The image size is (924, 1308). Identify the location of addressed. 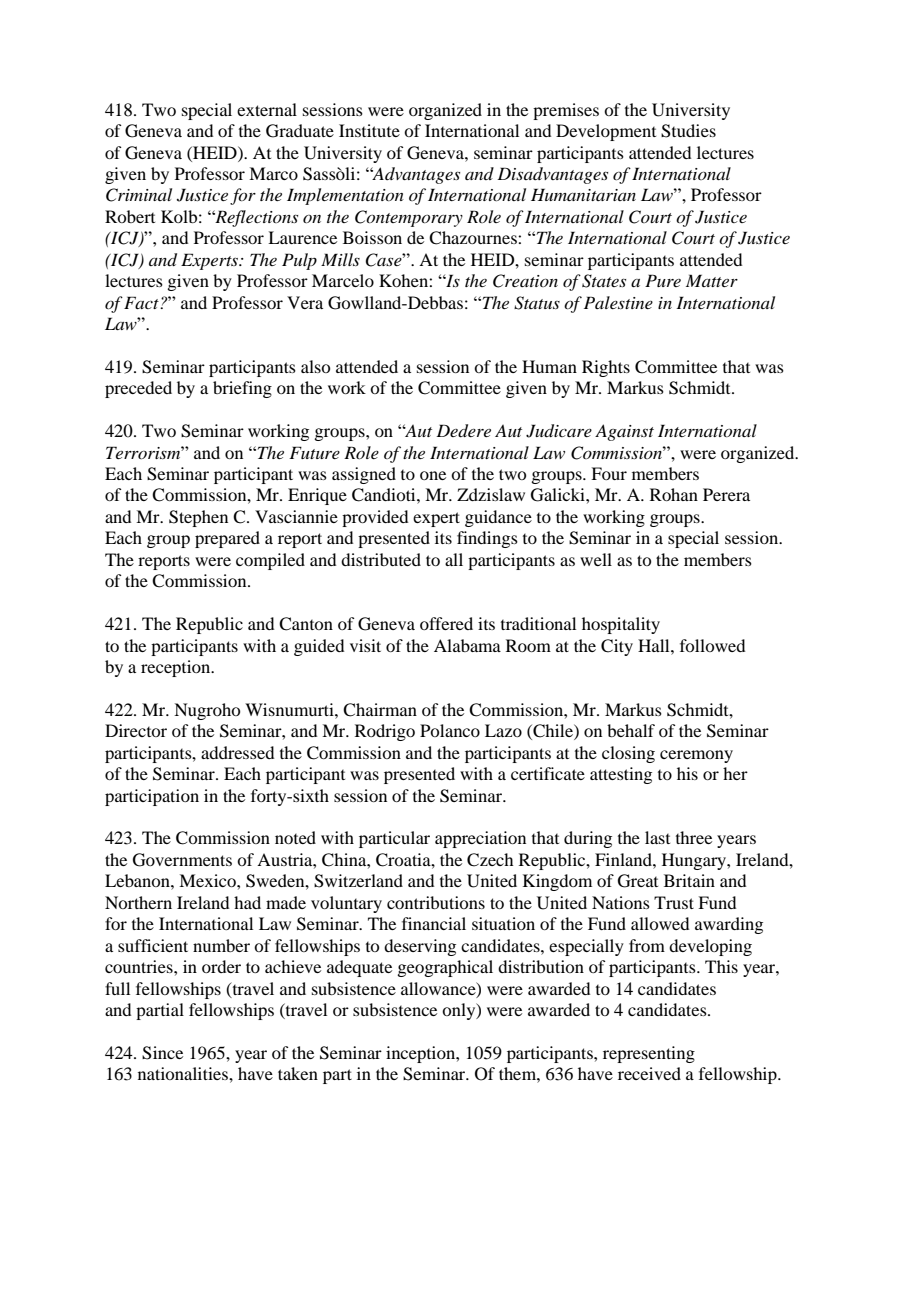
(237, 752).
